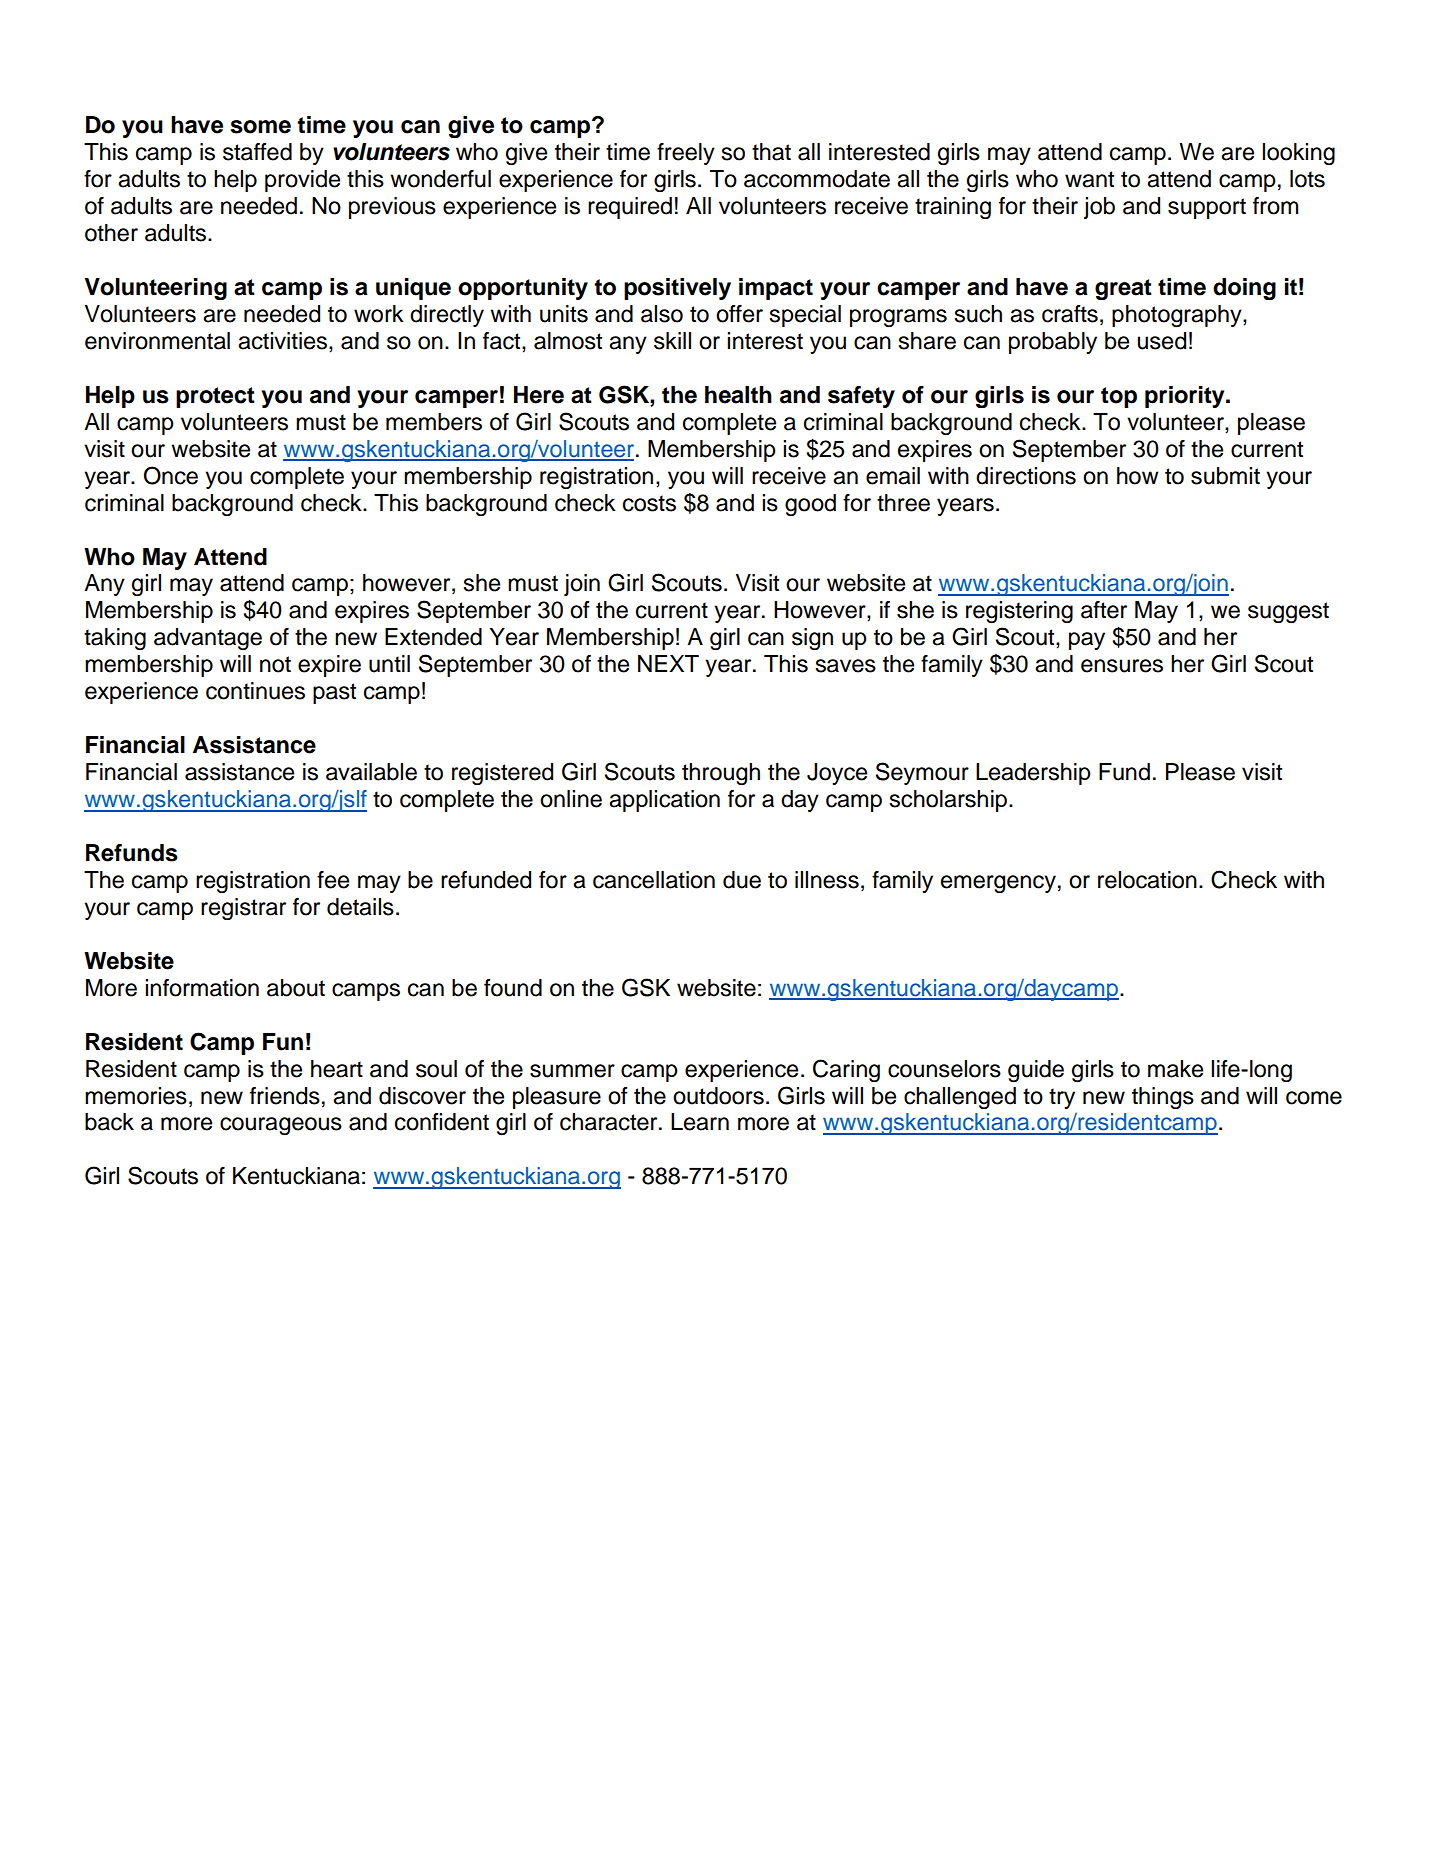 The height and width of the document is (1856, 1434). I want to click on freely, so click(686, 154).
